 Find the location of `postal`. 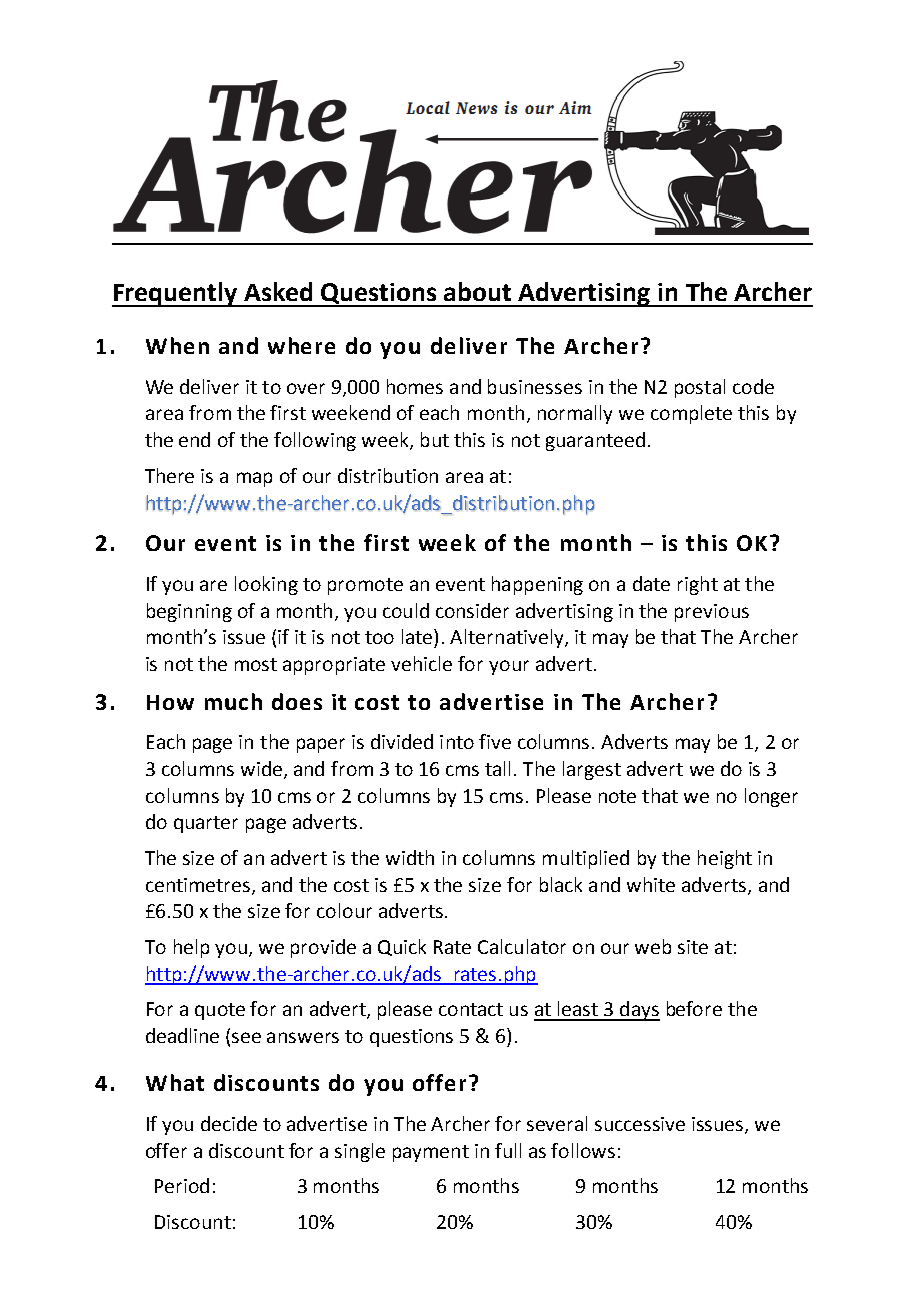

postal is located at coordinates (700, 388).
